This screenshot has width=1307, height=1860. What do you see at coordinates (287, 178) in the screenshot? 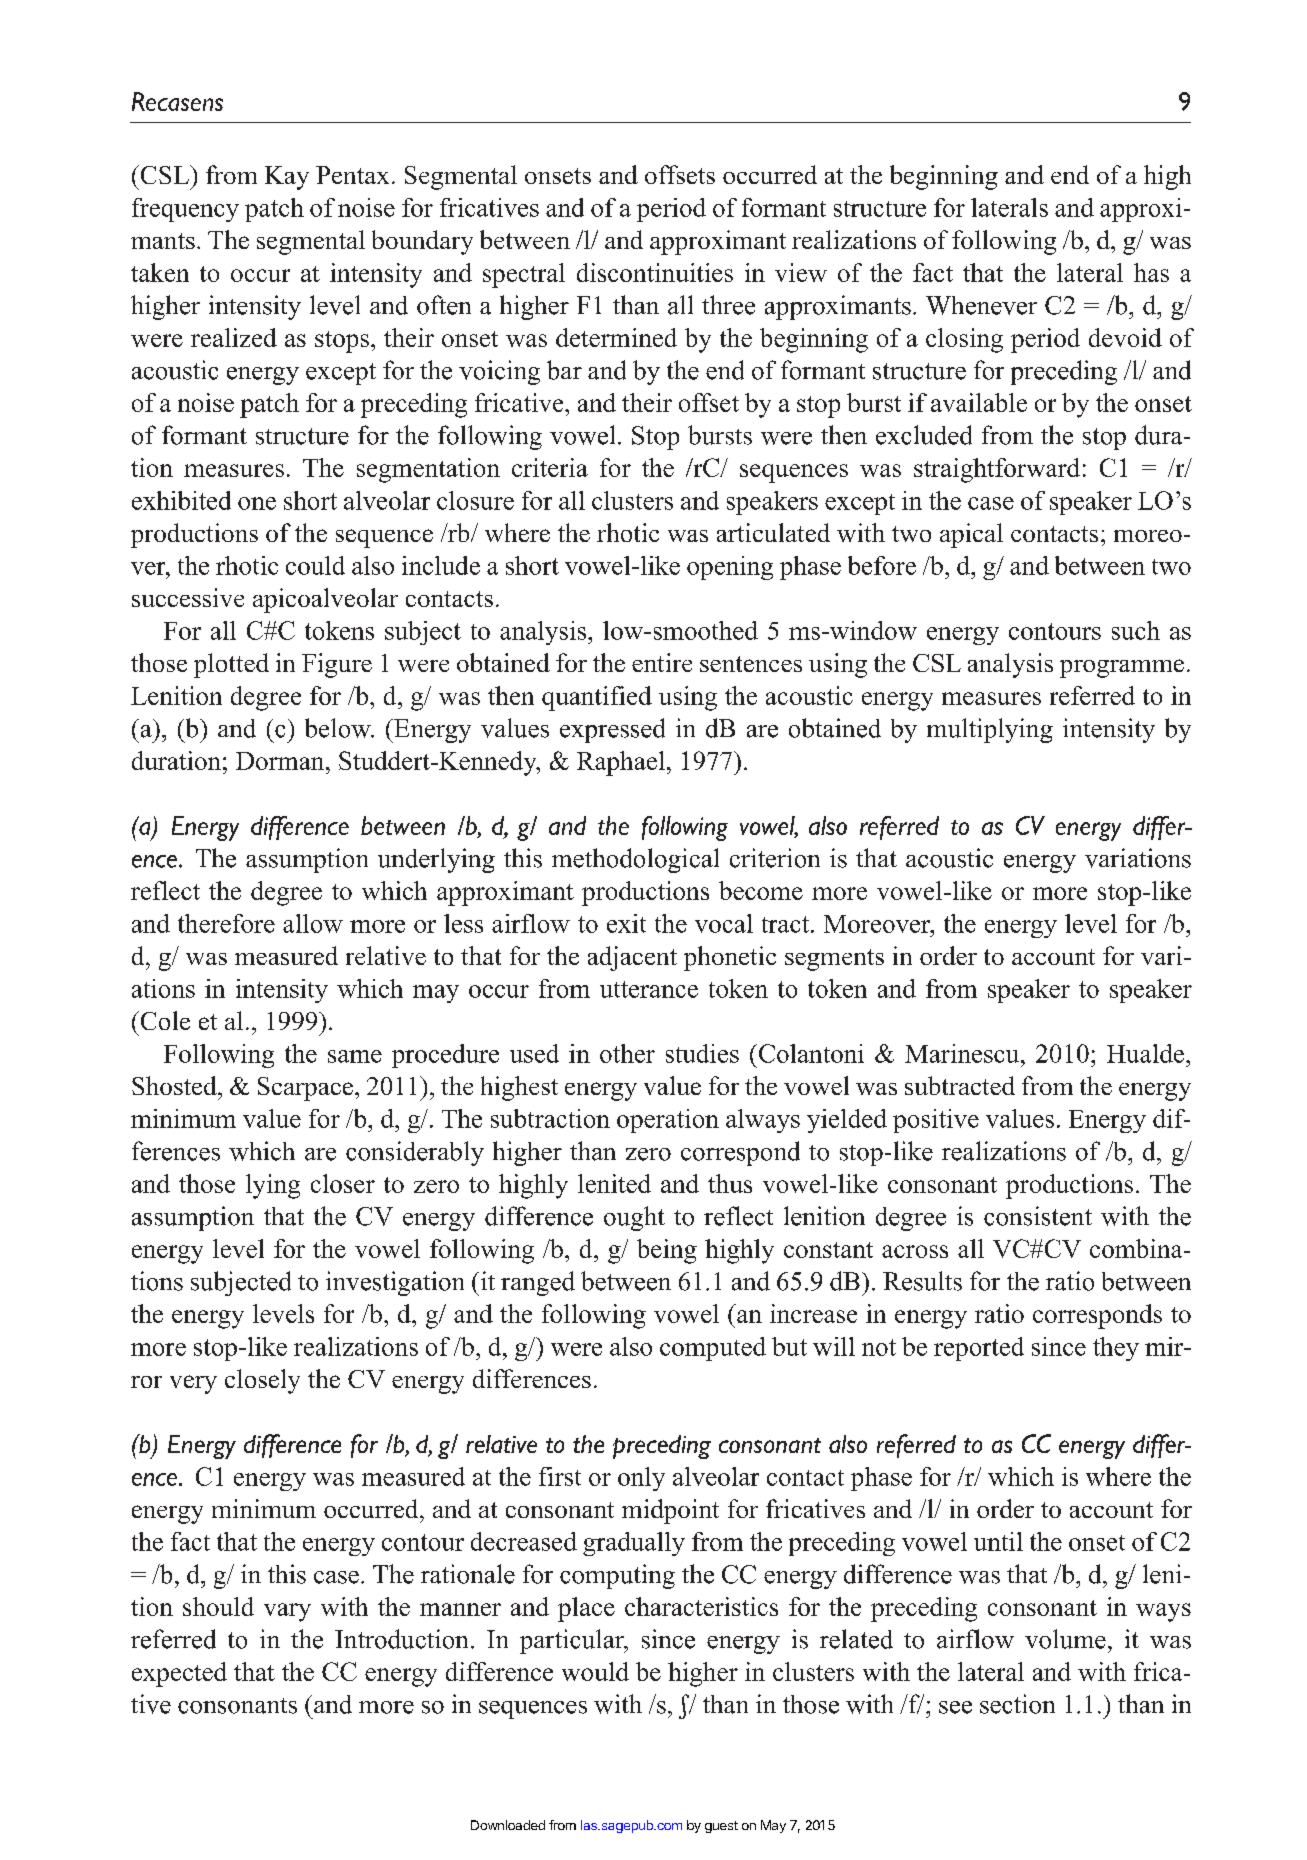
I see `Kay` at bounding box center [287, 178].
